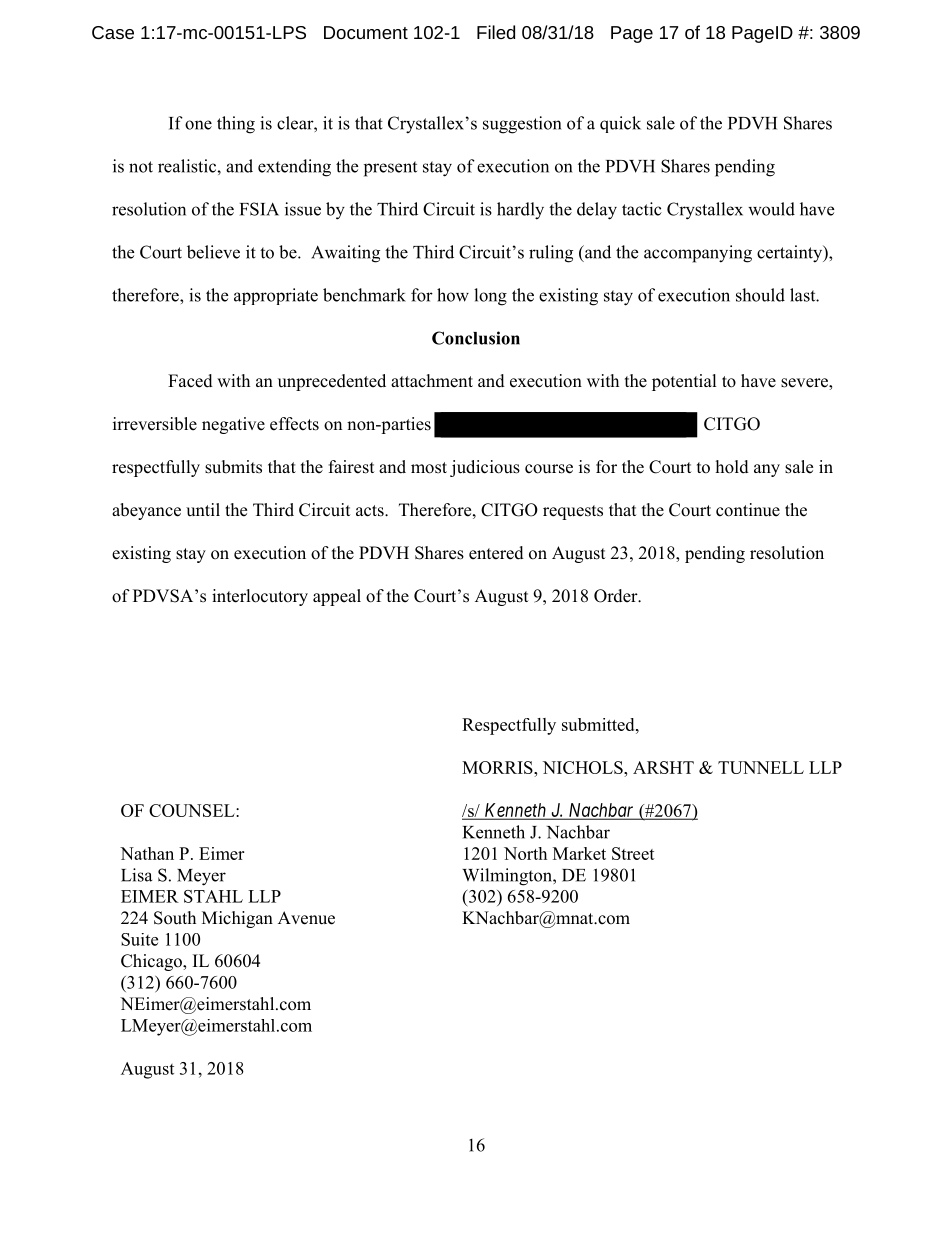 This screenshot has width=952, height=1233. Describe the element at coordinates (496, 32) in the screenshot. I see `Filed` at that location.
